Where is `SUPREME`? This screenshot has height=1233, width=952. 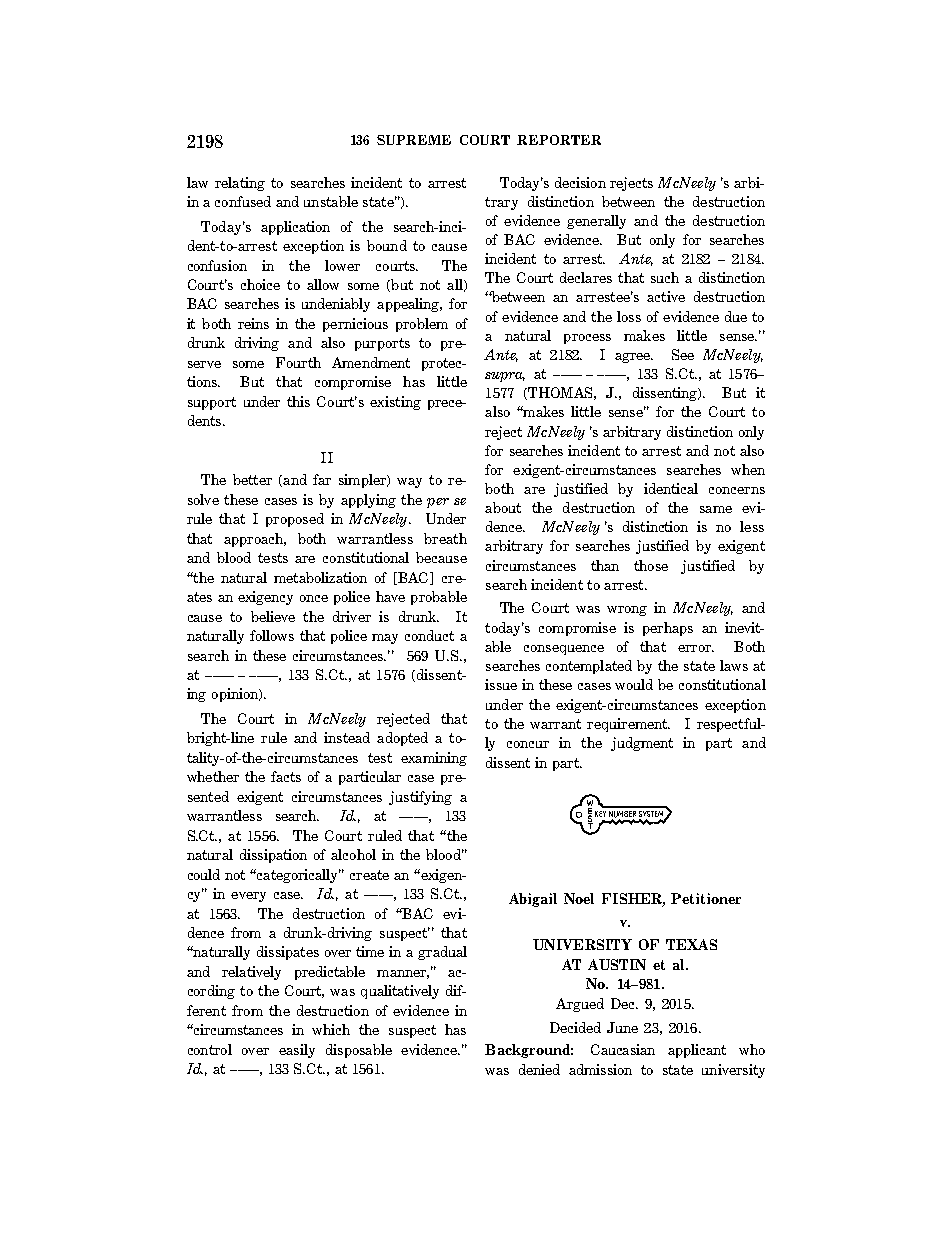
SUPREME is located at coordinates (414, 140).
